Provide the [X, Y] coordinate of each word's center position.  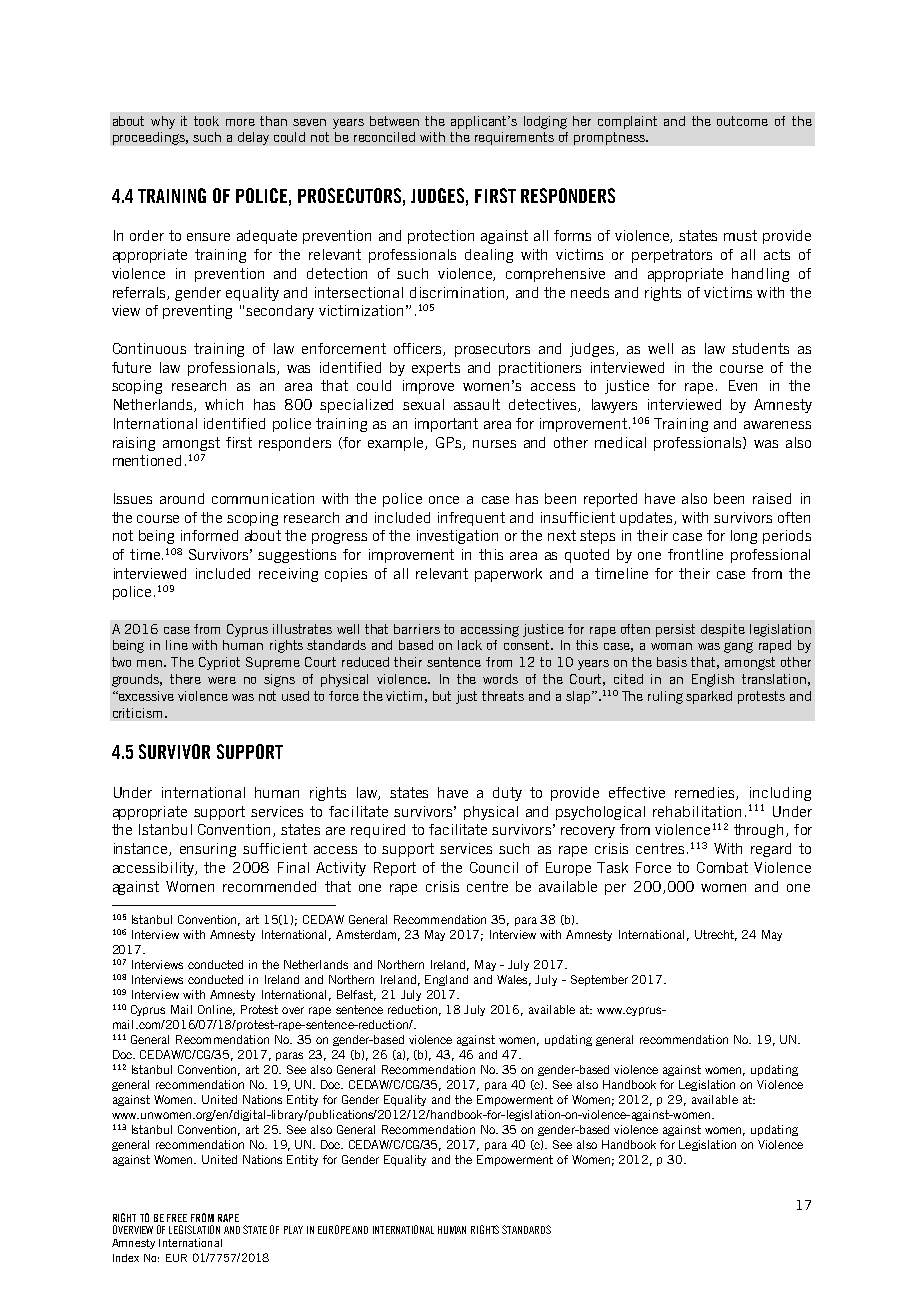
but [442, 696]
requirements [514, 138]
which [224, 404]
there [185, 679]
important [446, 425]
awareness [777, 425]
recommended [269, 886]
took [206, 121]
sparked [709, 697]
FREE [177, 1218]
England [446, 980]
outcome [742, 121]
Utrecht [716, 935]
